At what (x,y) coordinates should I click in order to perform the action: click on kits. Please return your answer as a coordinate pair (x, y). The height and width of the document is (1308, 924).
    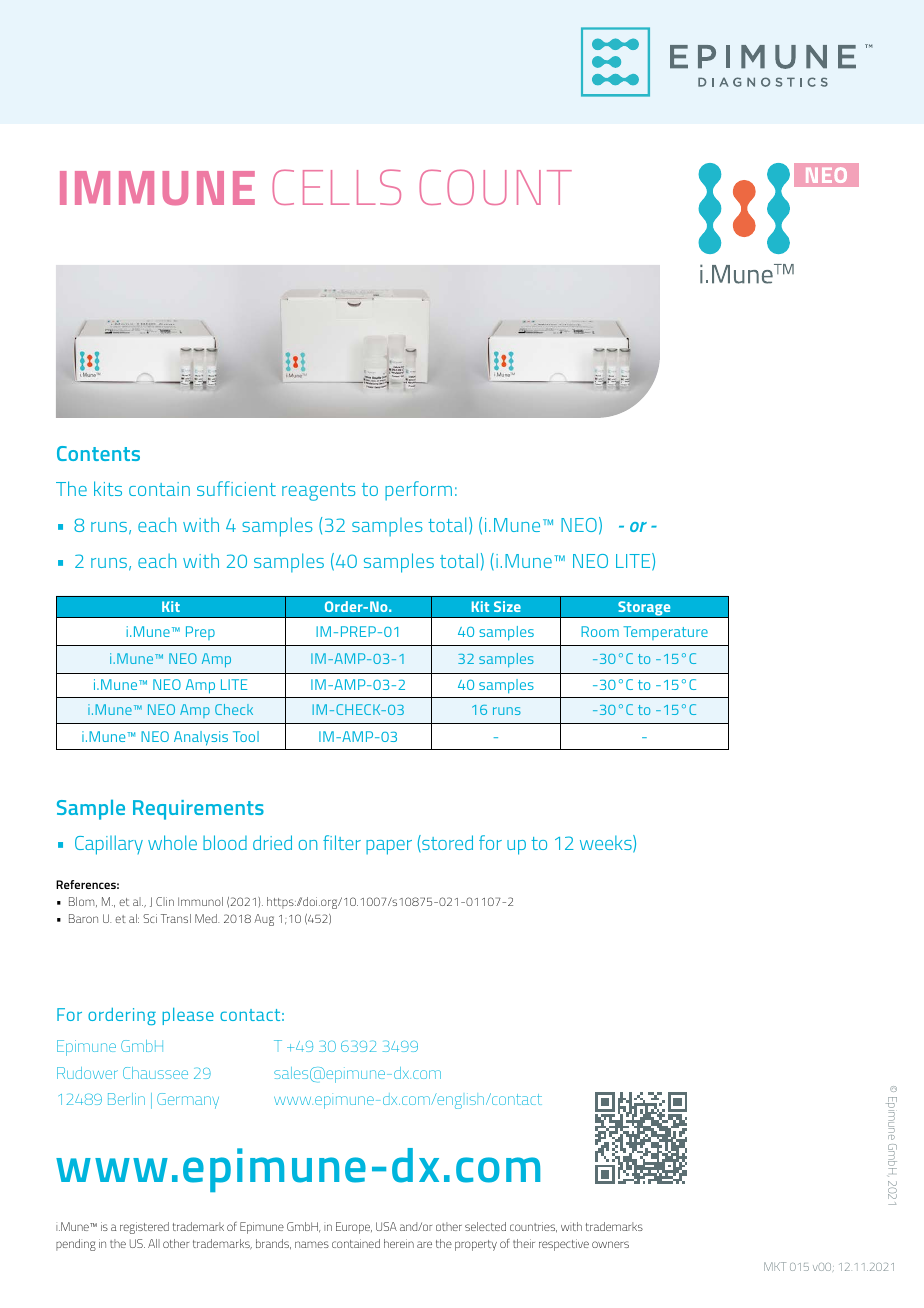
    Looking at the image, I should click on (108, 488).
